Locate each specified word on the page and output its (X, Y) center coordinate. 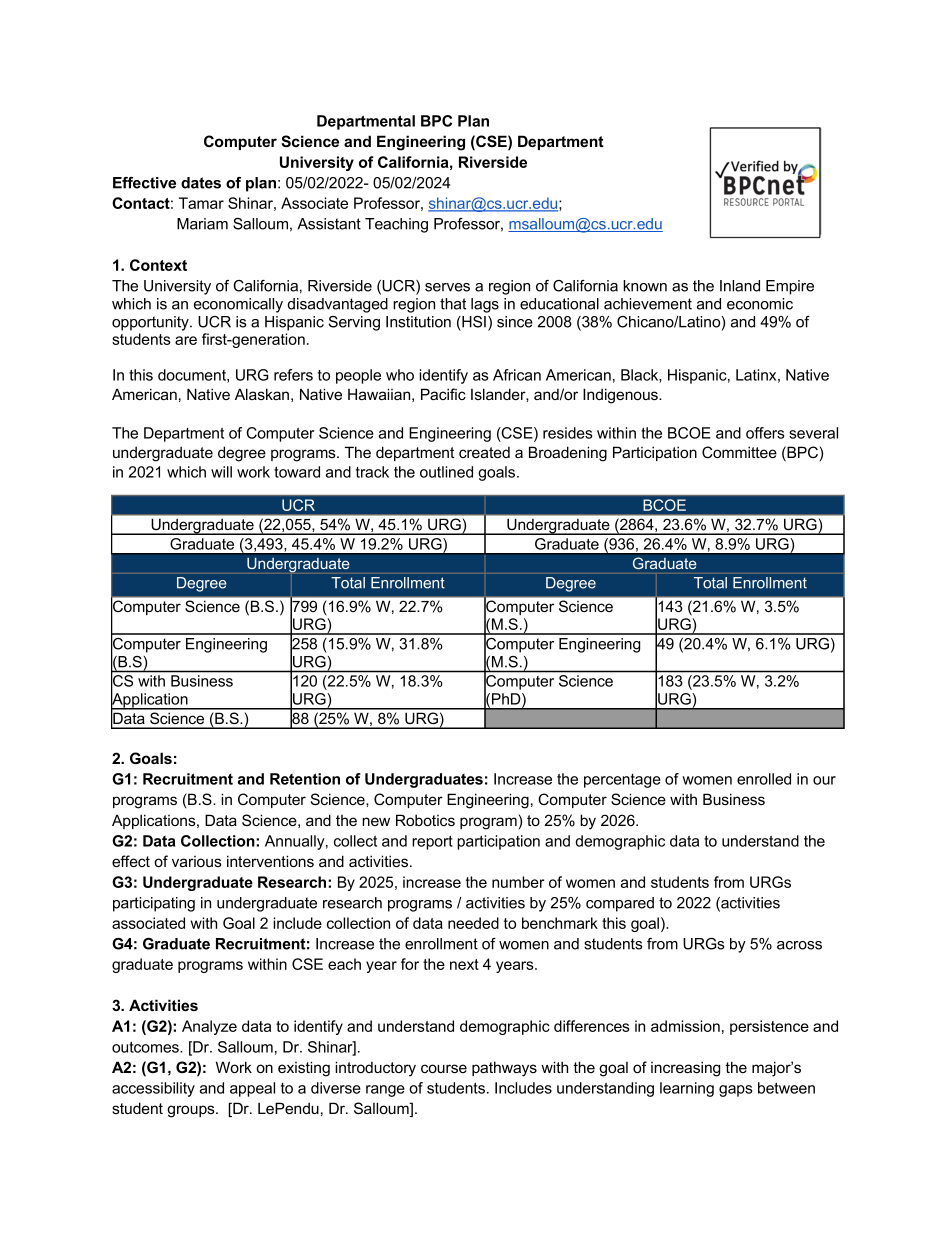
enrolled (764, 779)
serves (447, 287)
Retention (305, 779)
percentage (622, 781)
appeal (252, 1089)
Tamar (201, 203)
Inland (740, 286)
